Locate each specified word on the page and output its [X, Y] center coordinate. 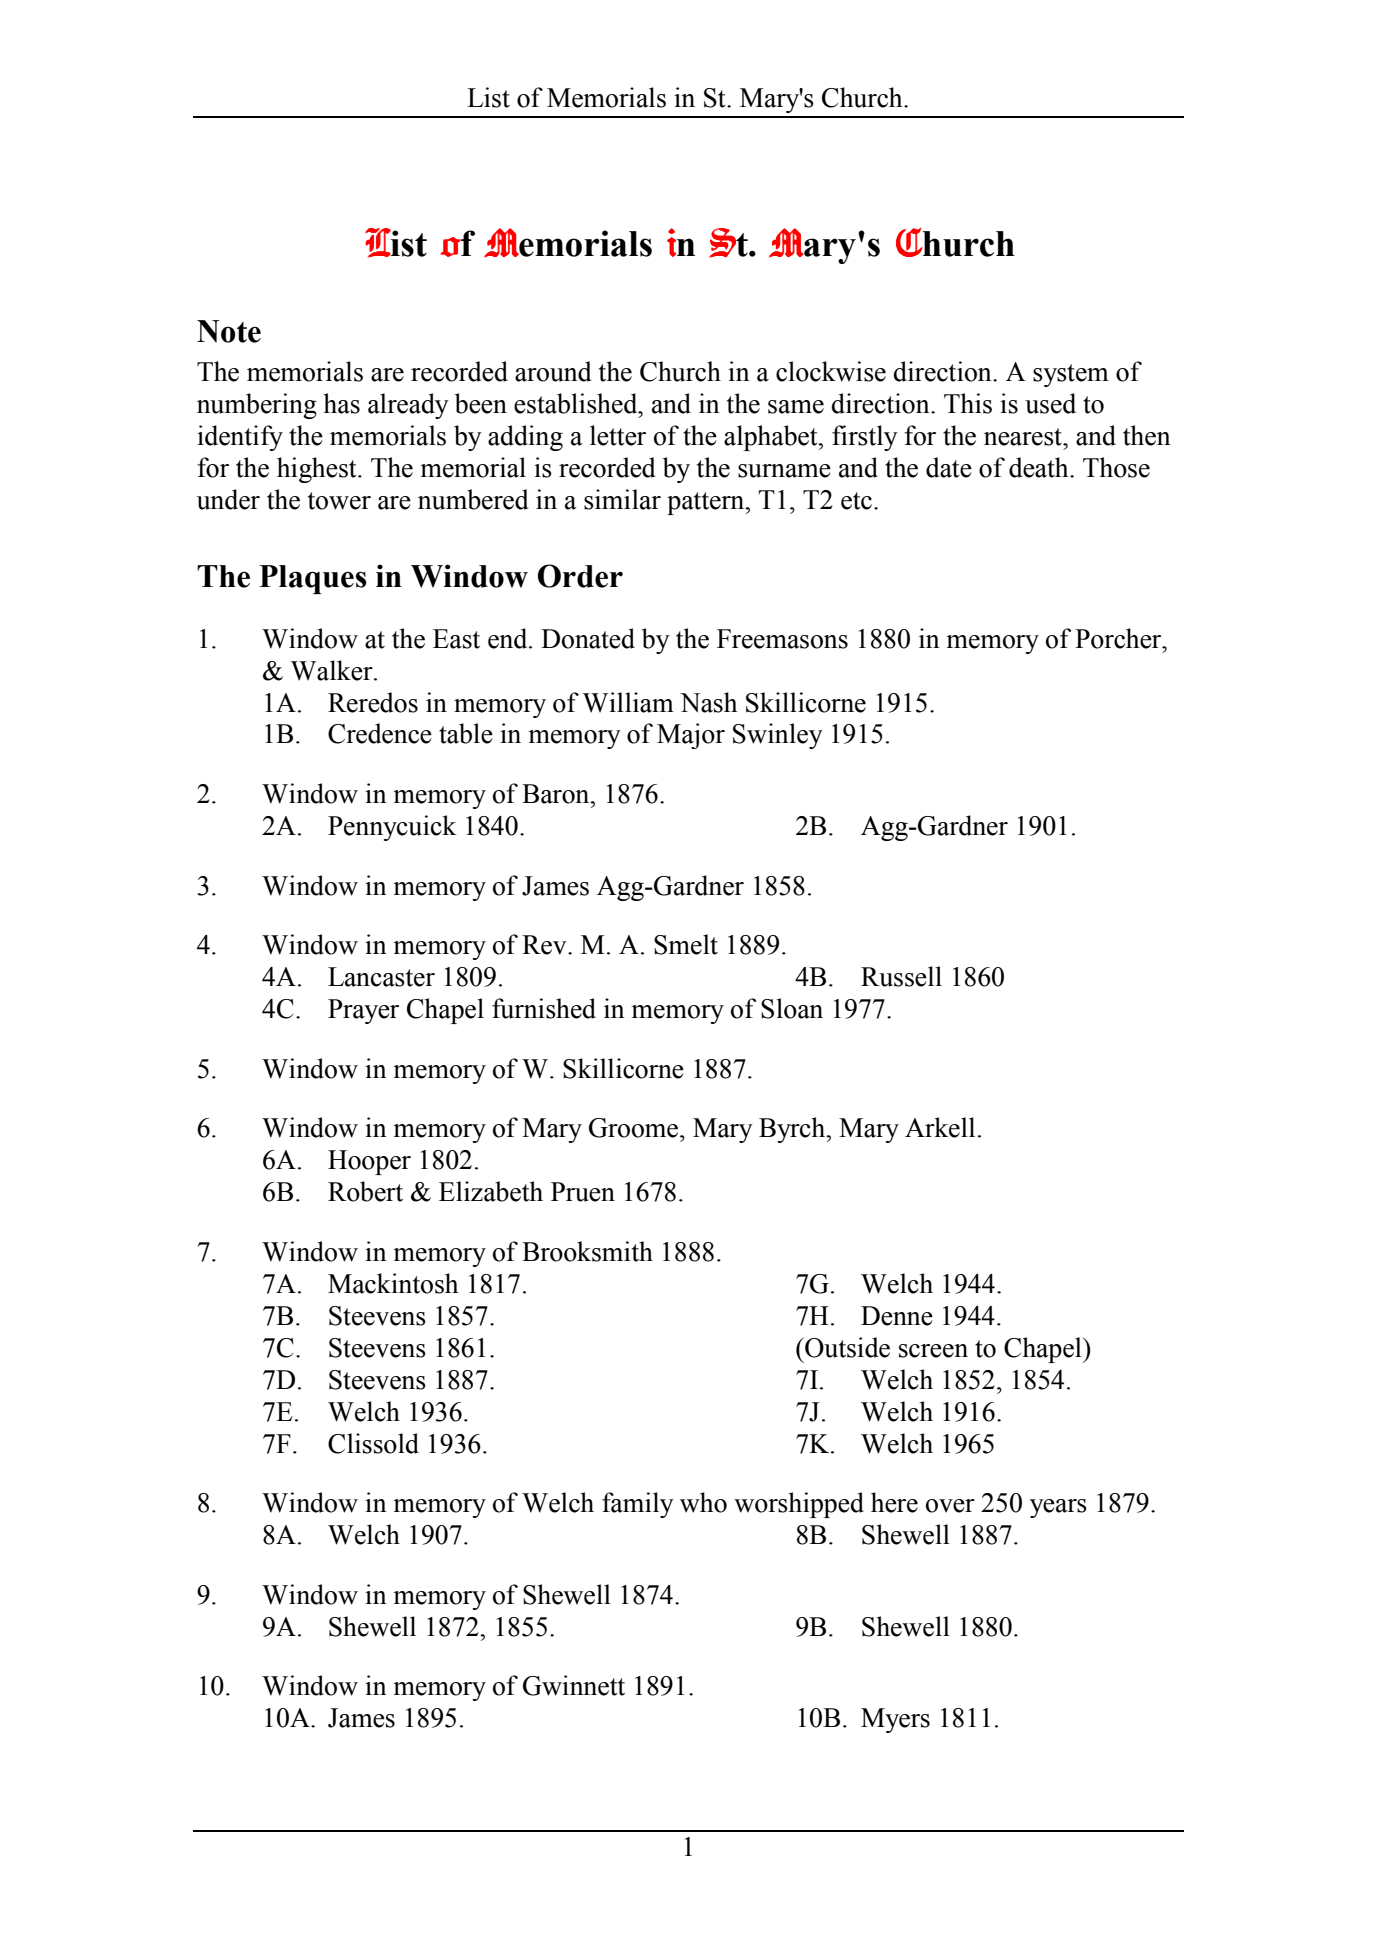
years [1058, 1508]
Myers [895, 1720]
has [342, 403]
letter [618, 435]
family [638, 1505]
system [1071, 375]
